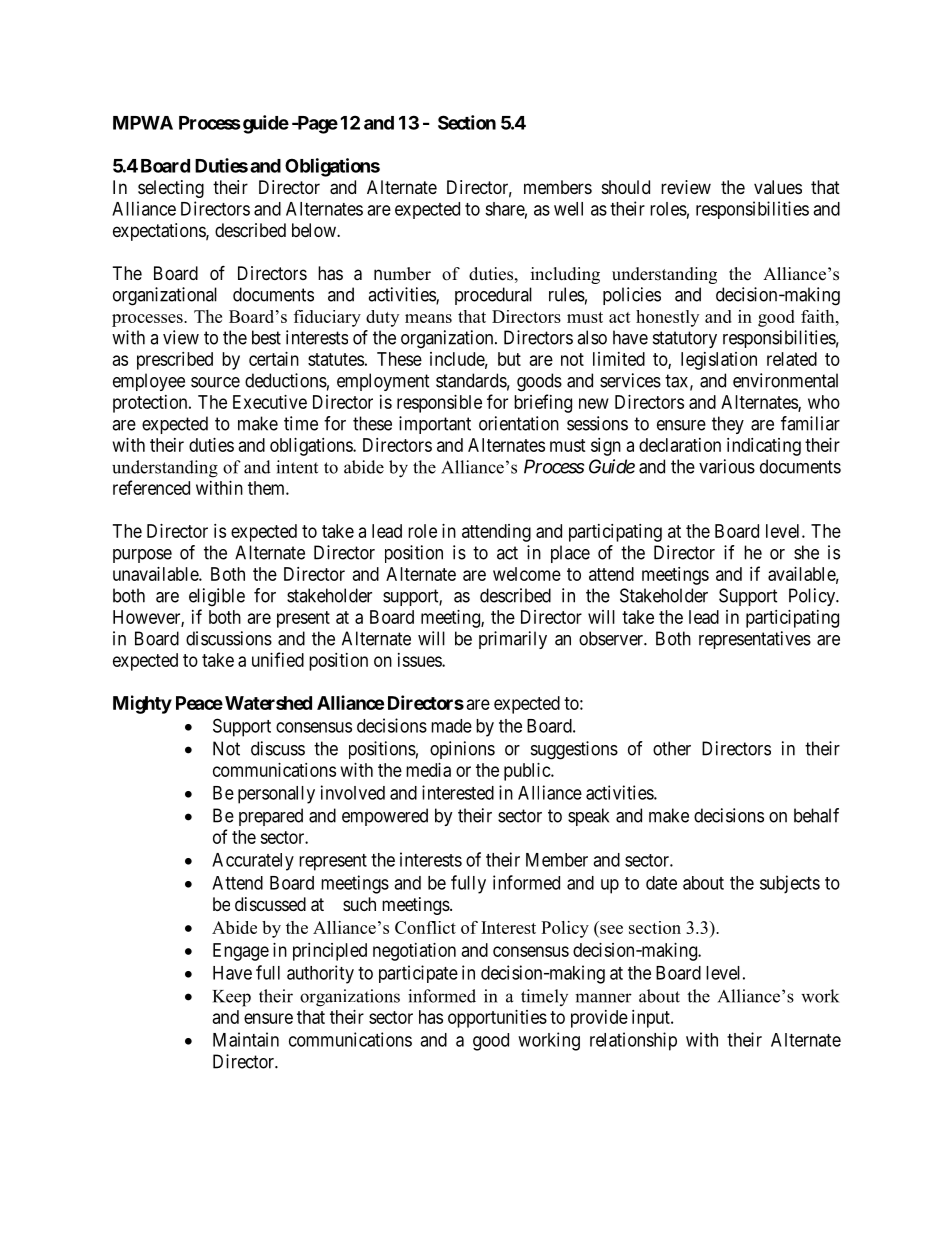 The image size is (952, 1233). Describe the element at coordinates (497, 1019) in the image. I see `opportunities` at that location.
